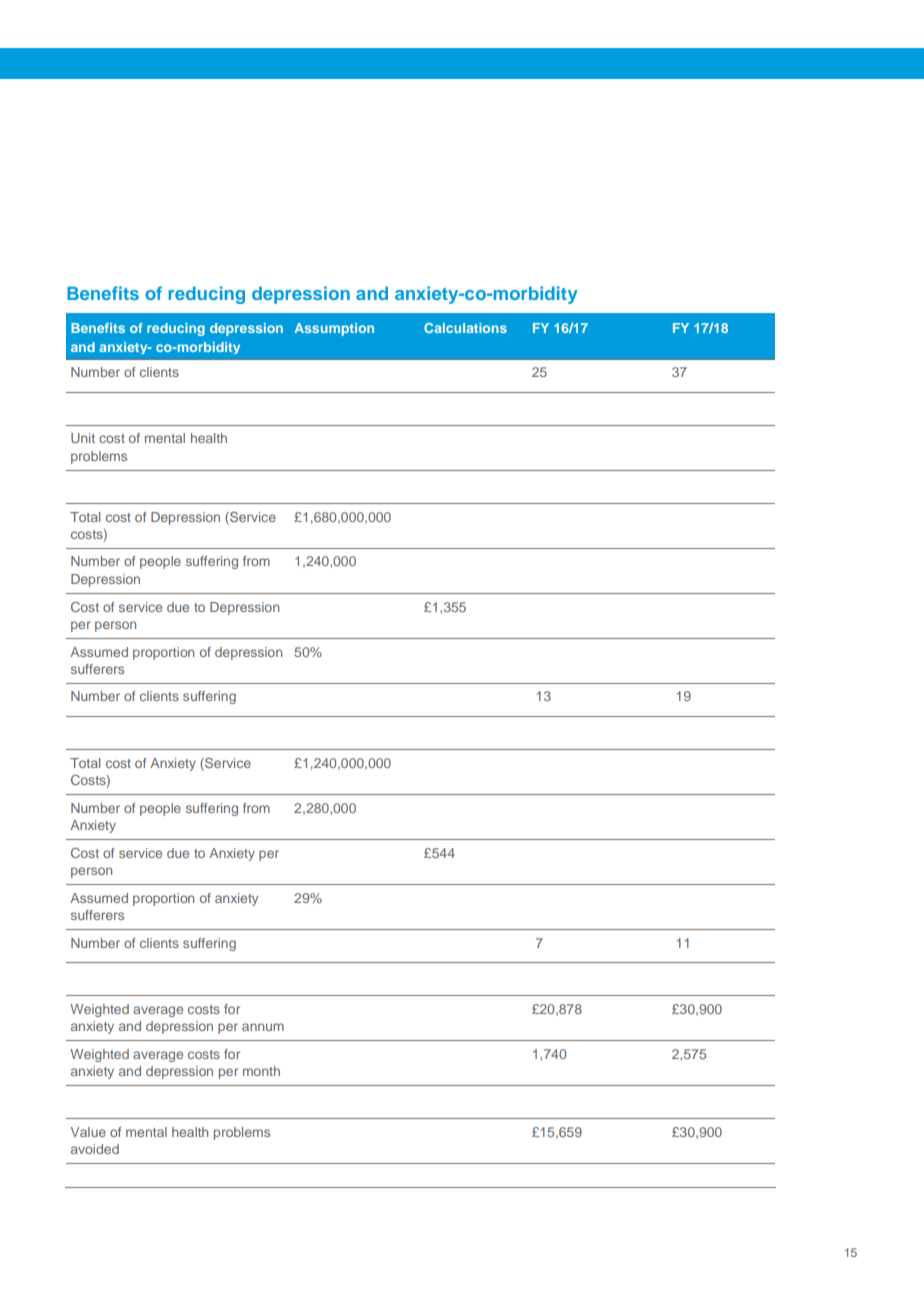 The width and height of the screenshot is (924, 1308). What do you see at coordinates (95, 1149) in the screenshot?
I see `avoided` at bounding box center [95, 1149].
